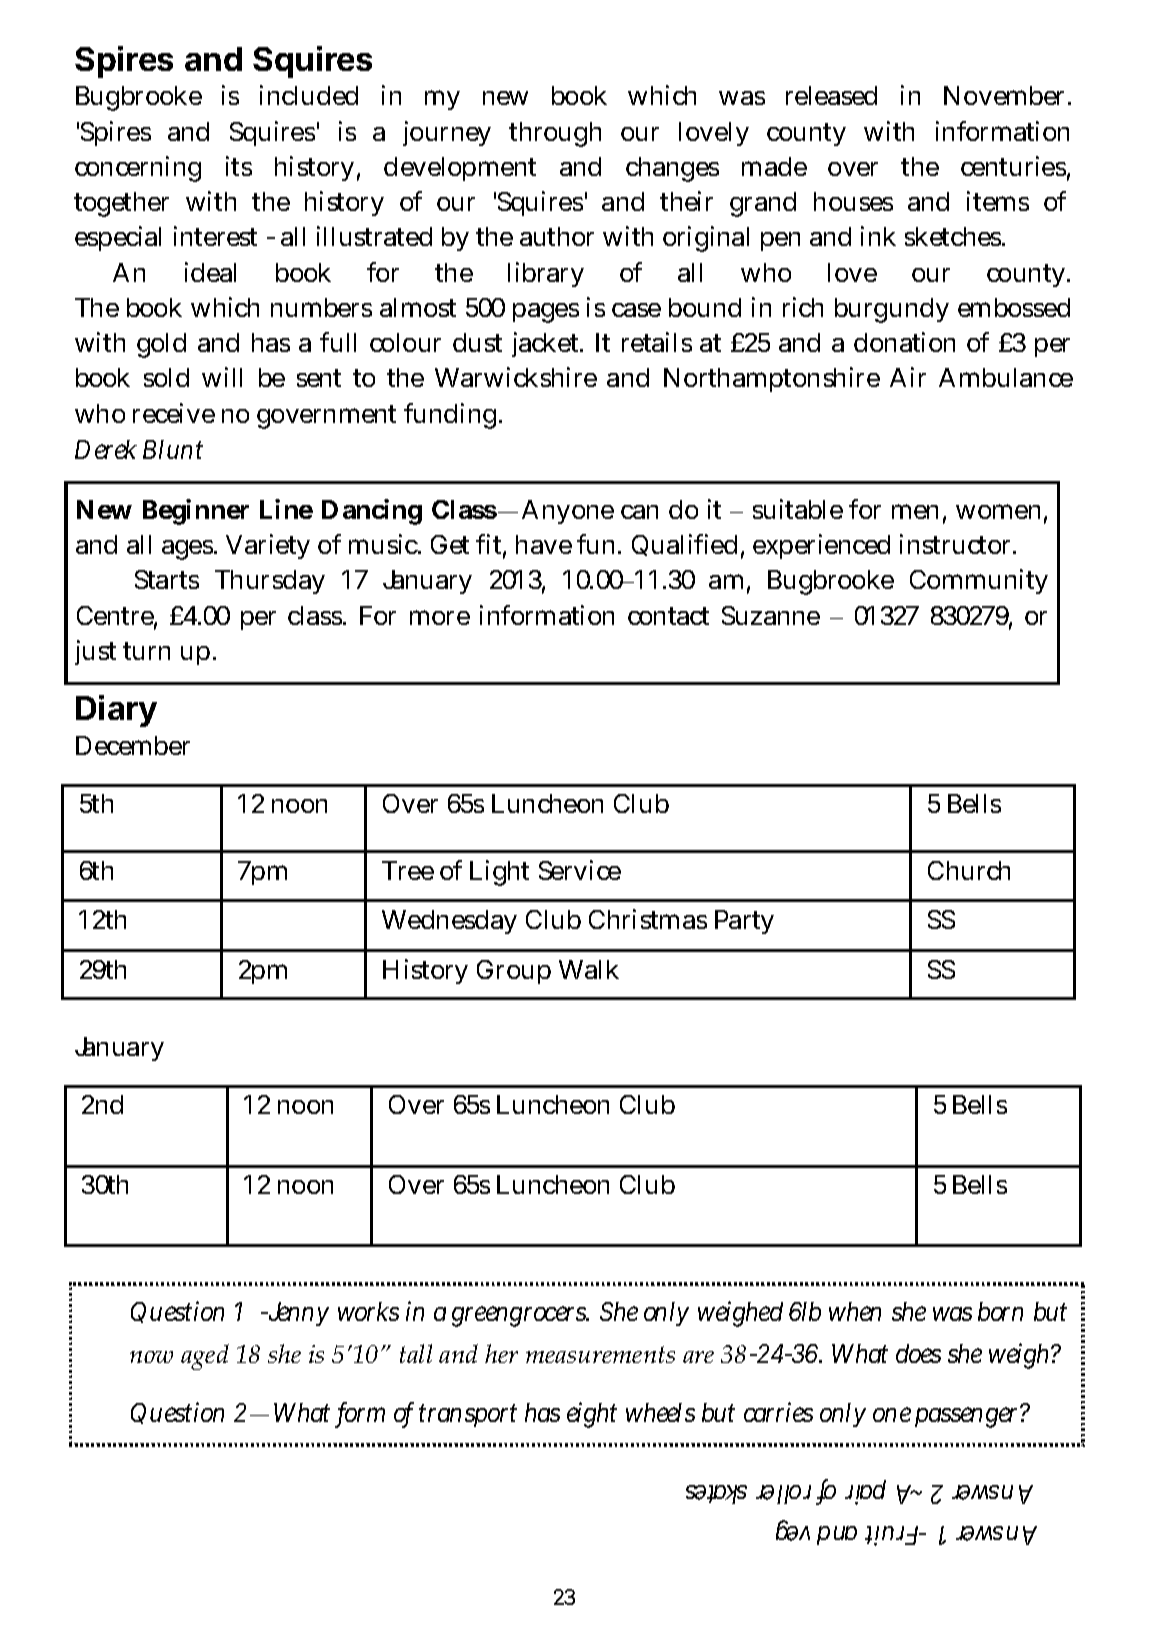 The height and width of the document is (1639, 1159). I want to click on measurements, so click(600, 1354).
